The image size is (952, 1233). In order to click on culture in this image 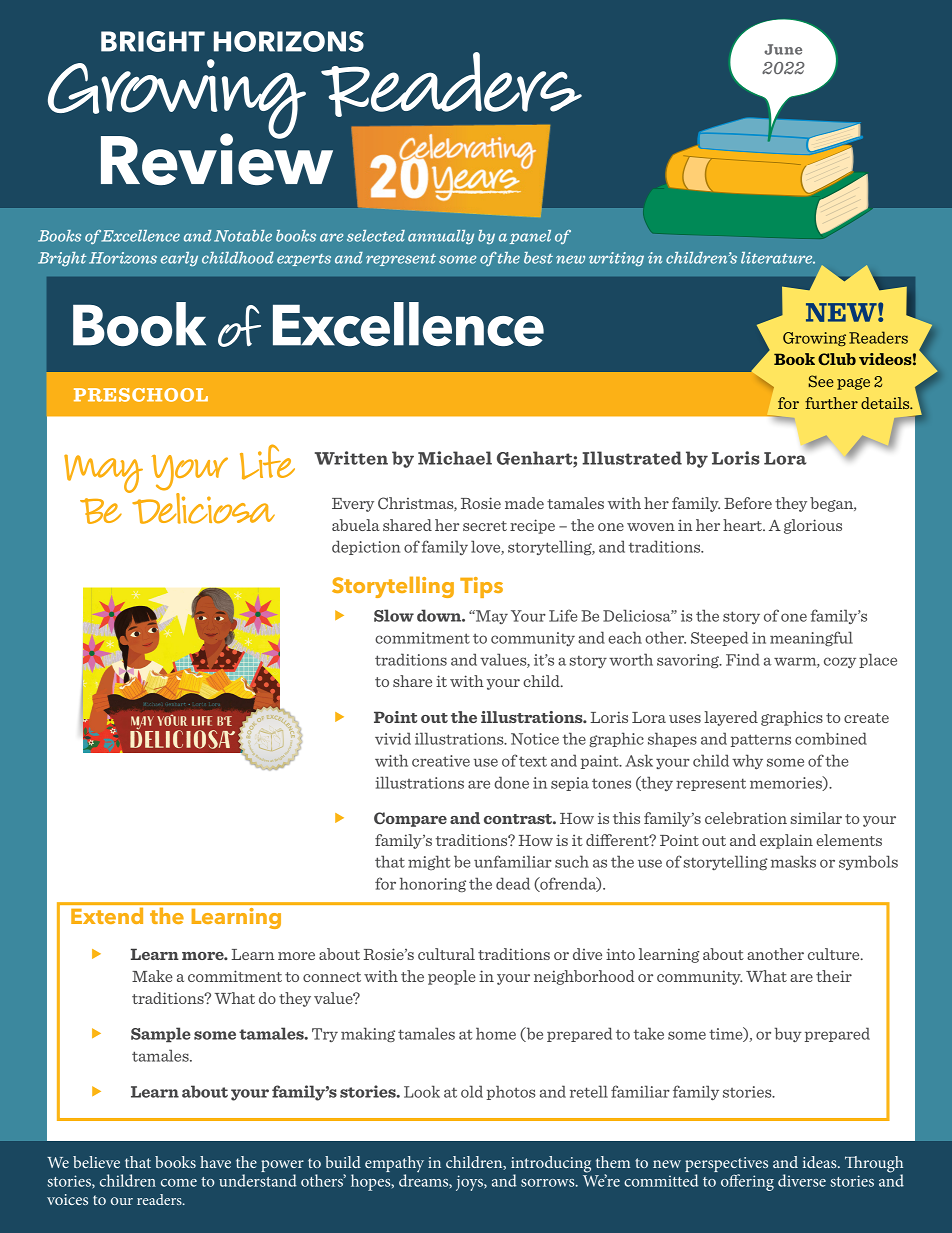, I will do `click(835, 954)`.
